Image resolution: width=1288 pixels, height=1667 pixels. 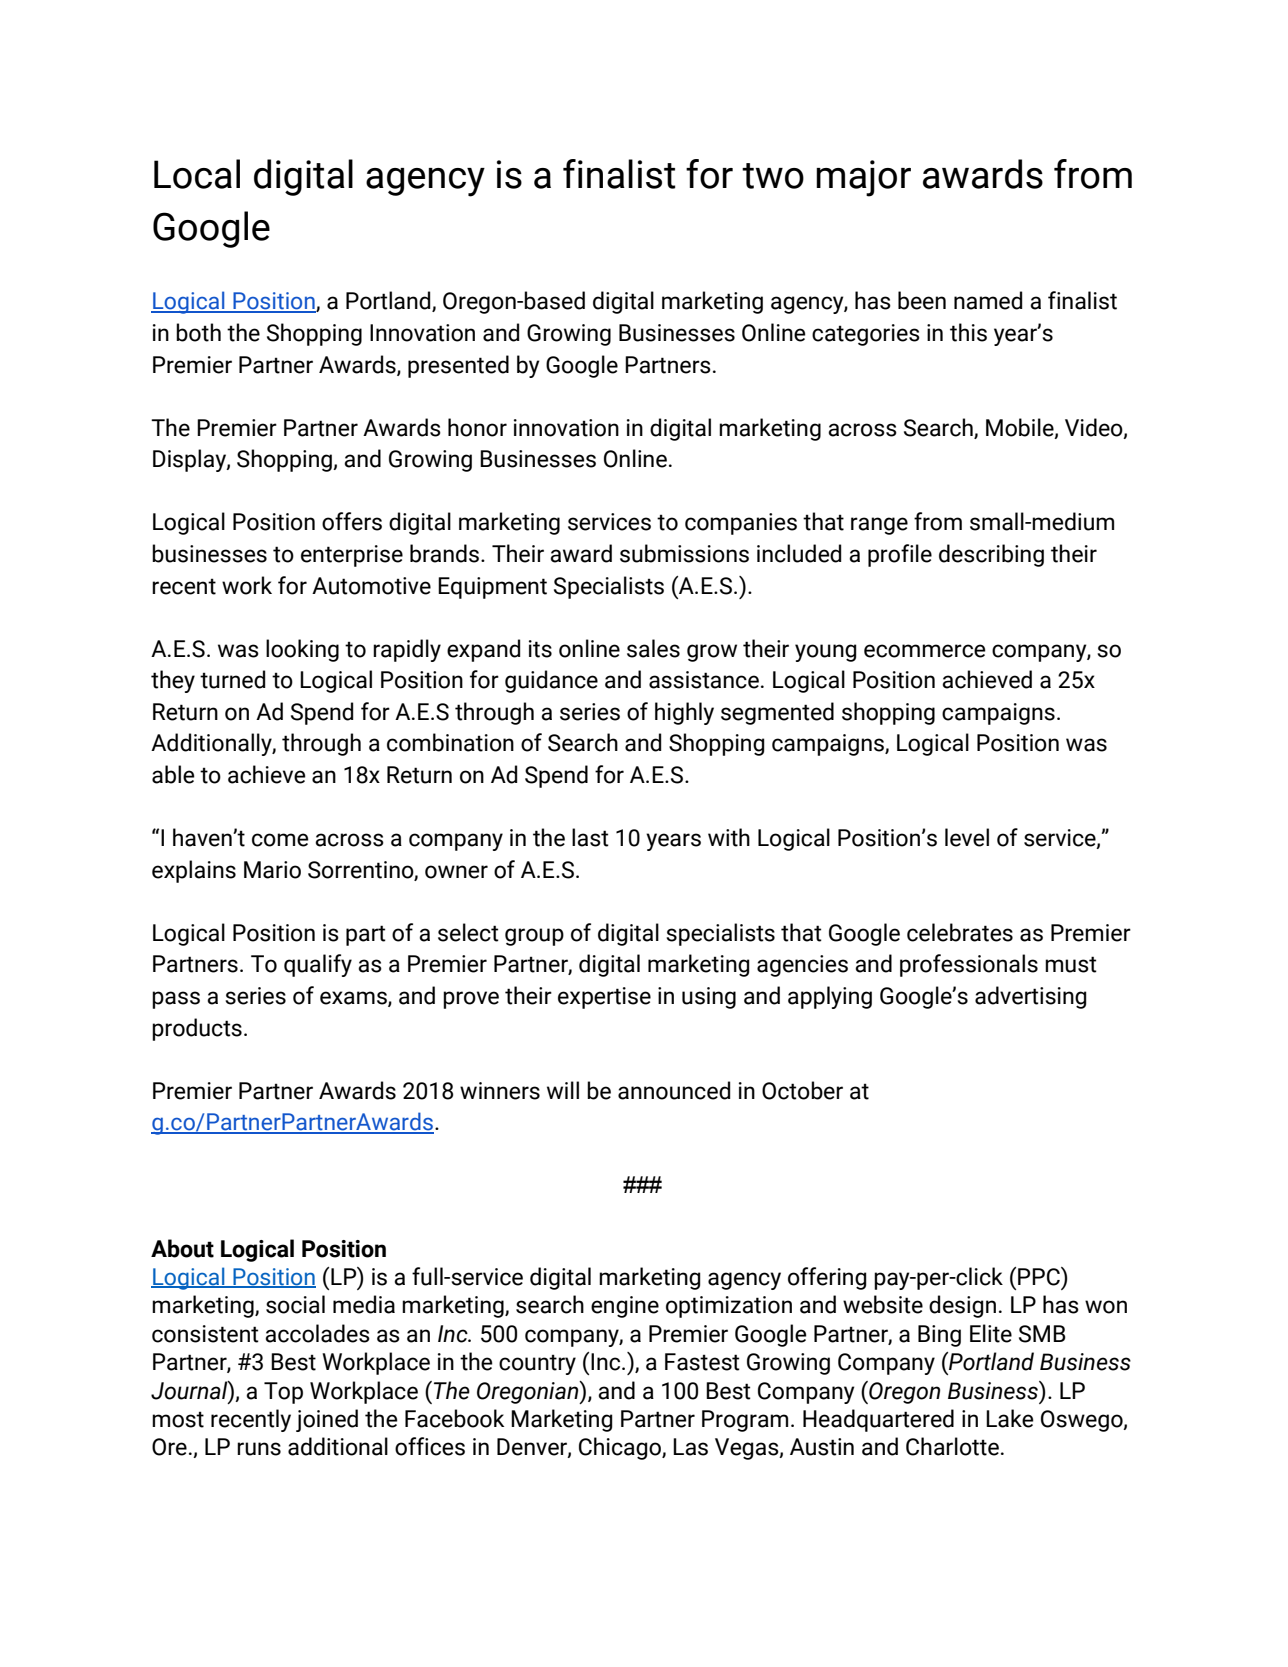 I want to click on expertise, so click(x=604, y=998).
